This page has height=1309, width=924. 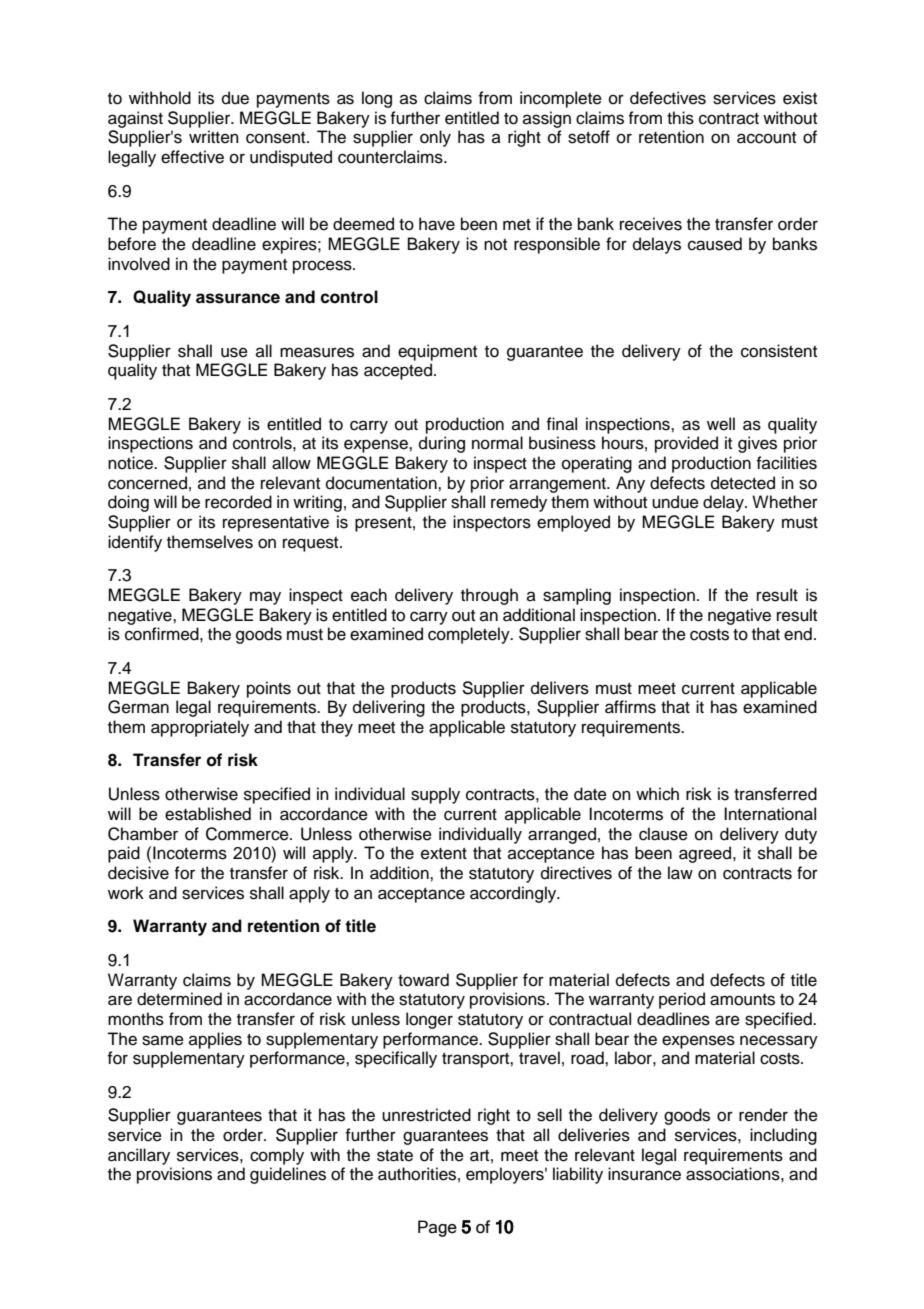 I want to click on Page, so click(x=437, y=1228).
